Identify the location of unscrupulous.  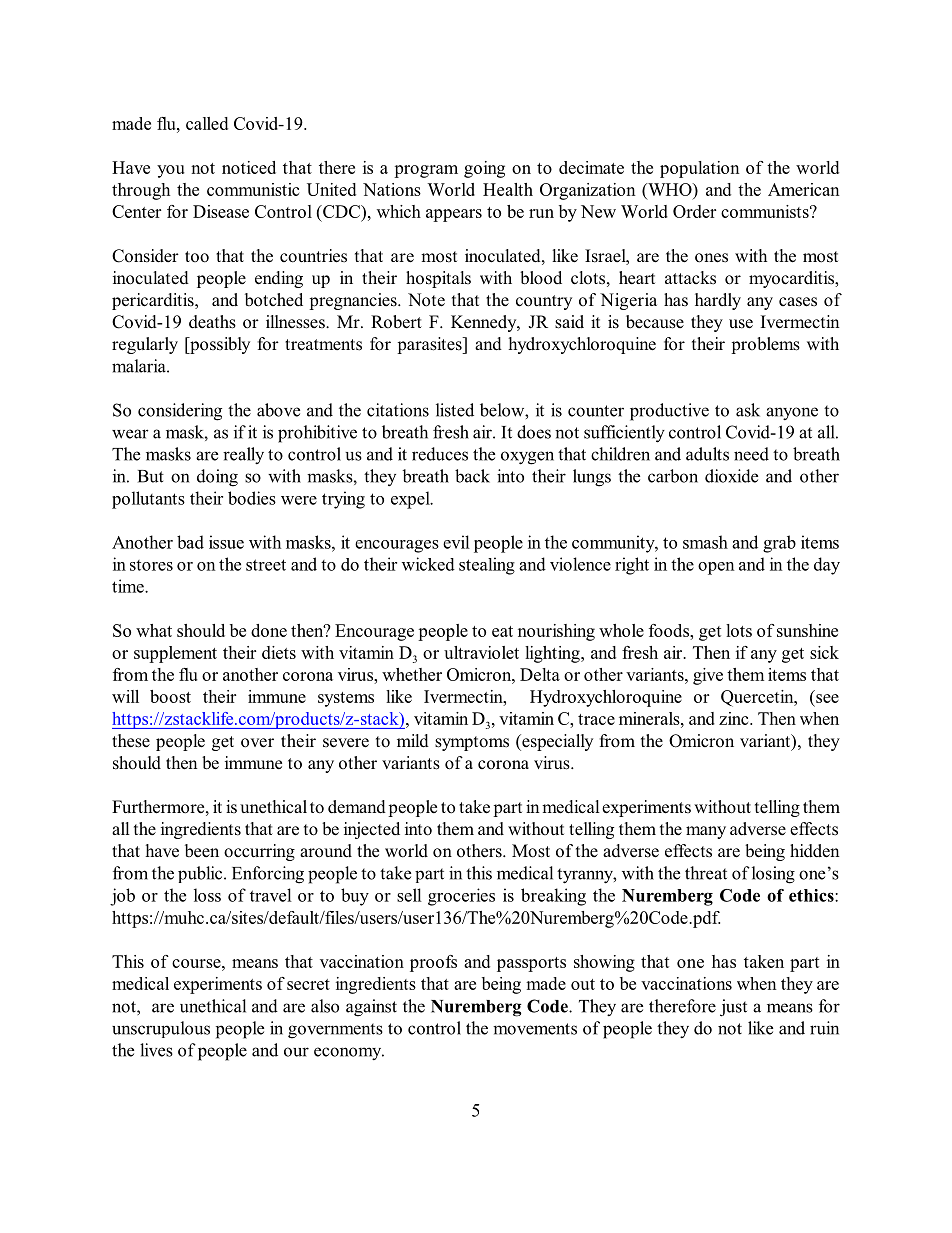
(161, 1029).
